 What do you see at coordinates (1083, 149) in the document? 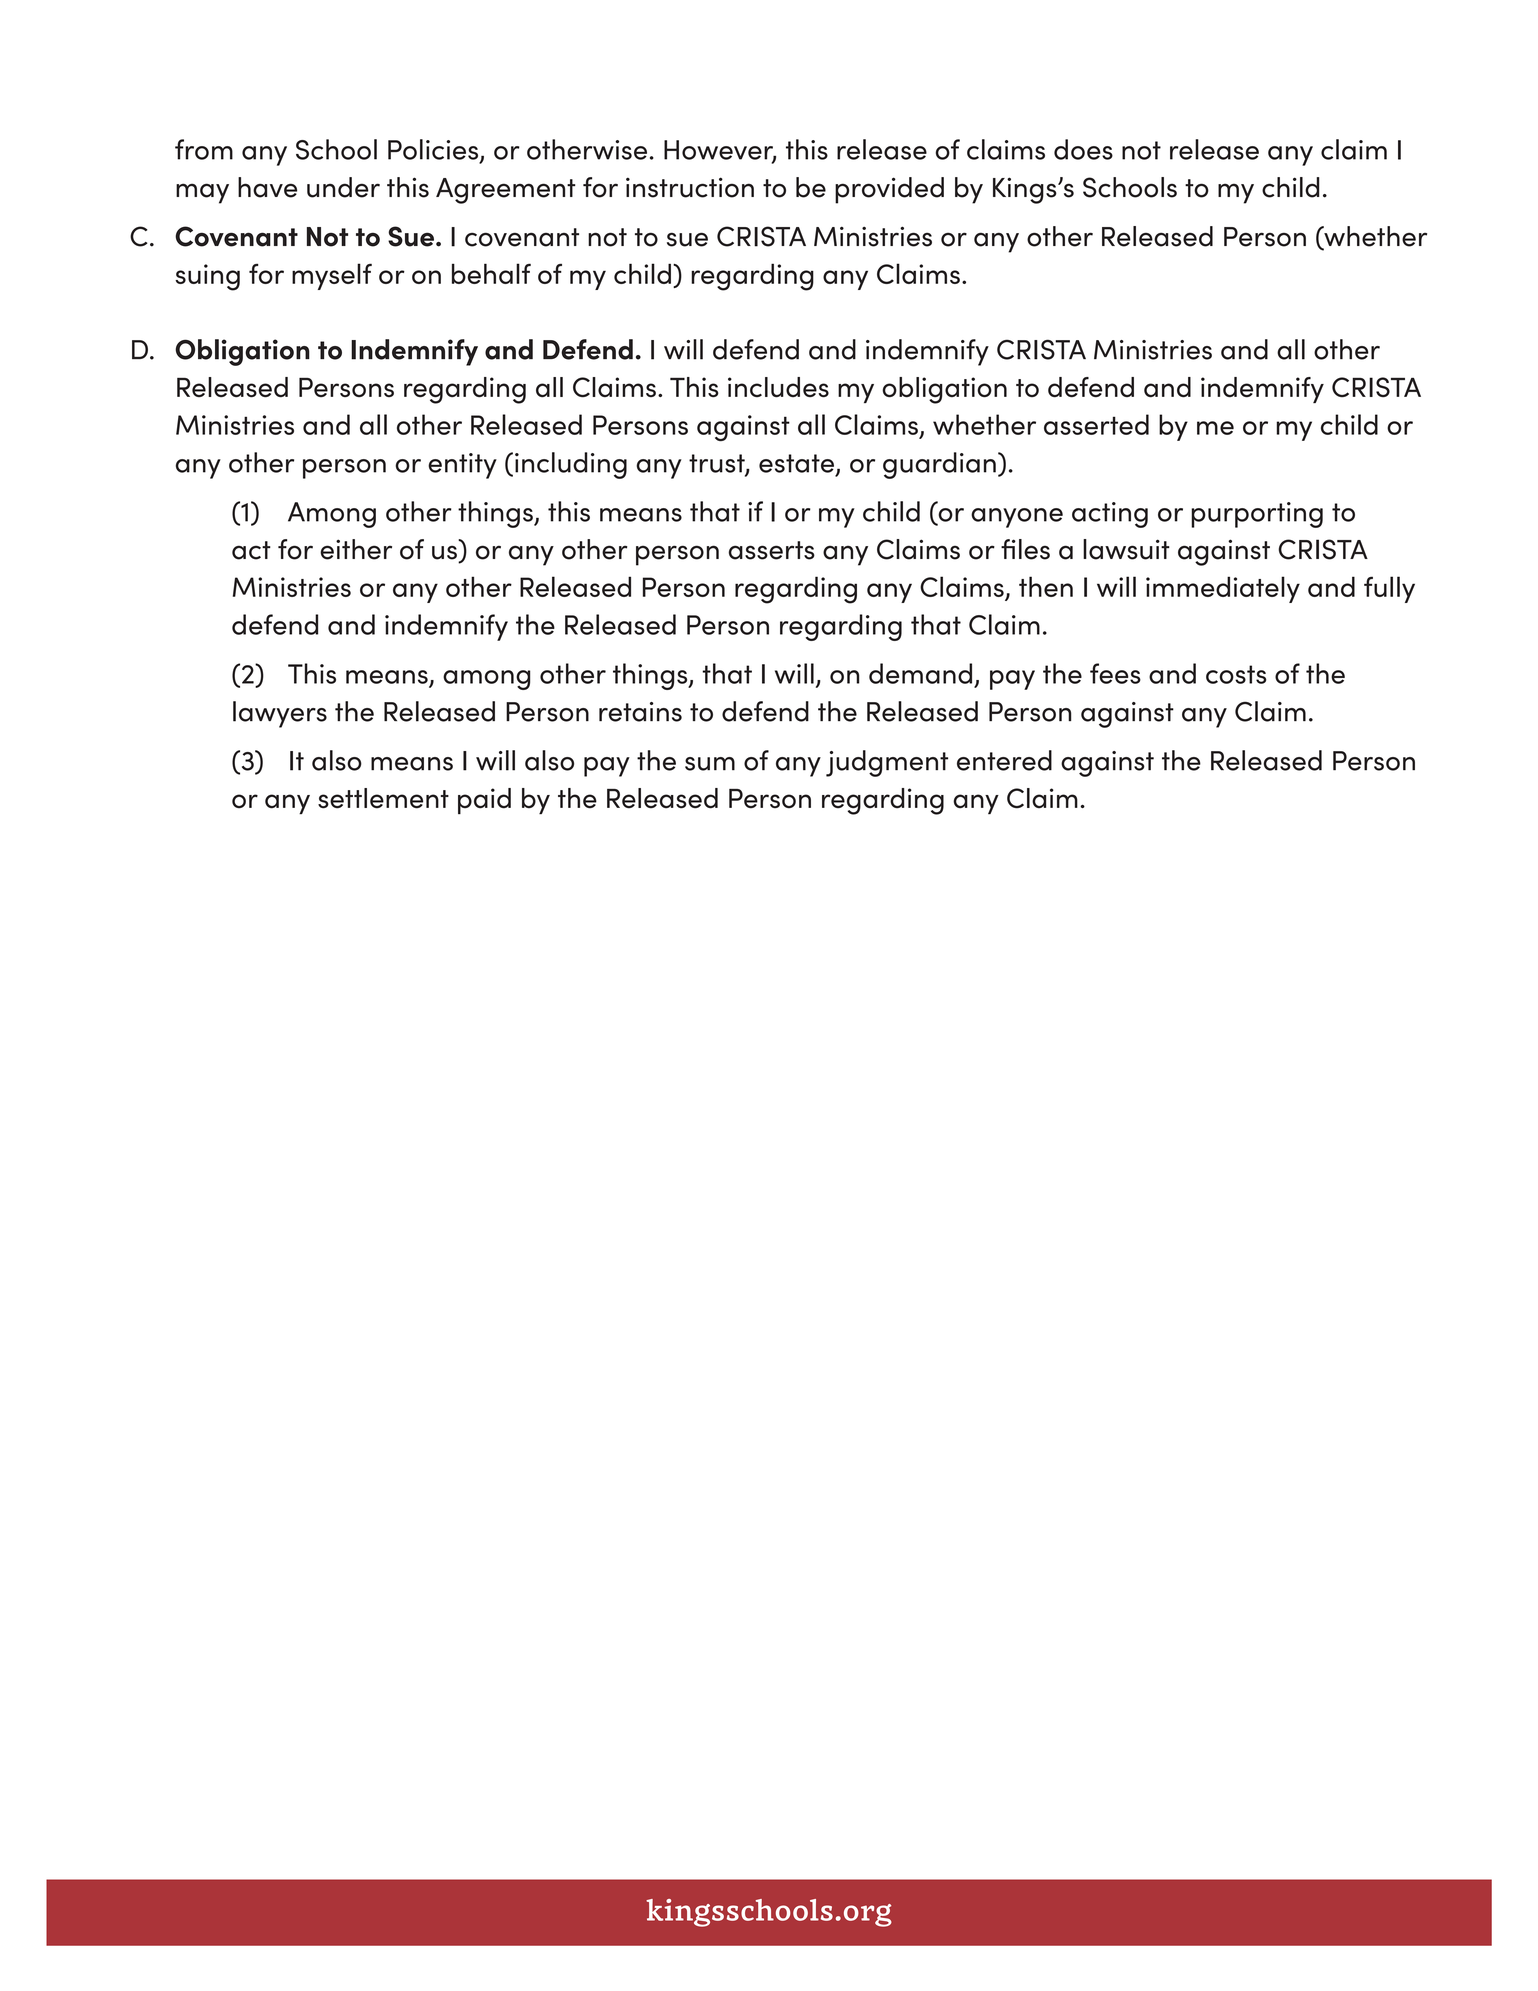
I see `does` at bounding box center [1083, 149].
